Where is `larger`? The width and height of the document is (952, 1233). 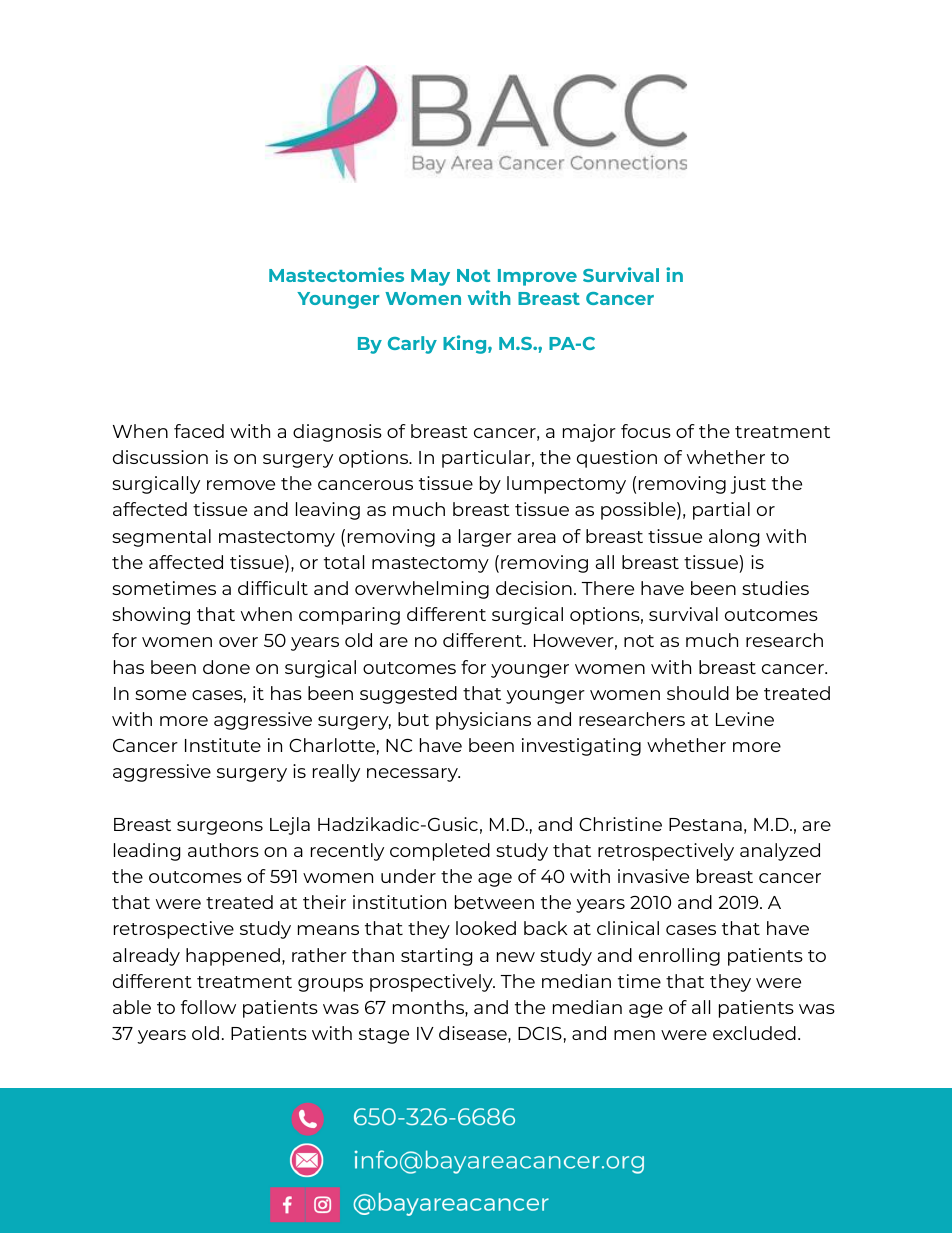
larger is located at coordinates (485, 538).
